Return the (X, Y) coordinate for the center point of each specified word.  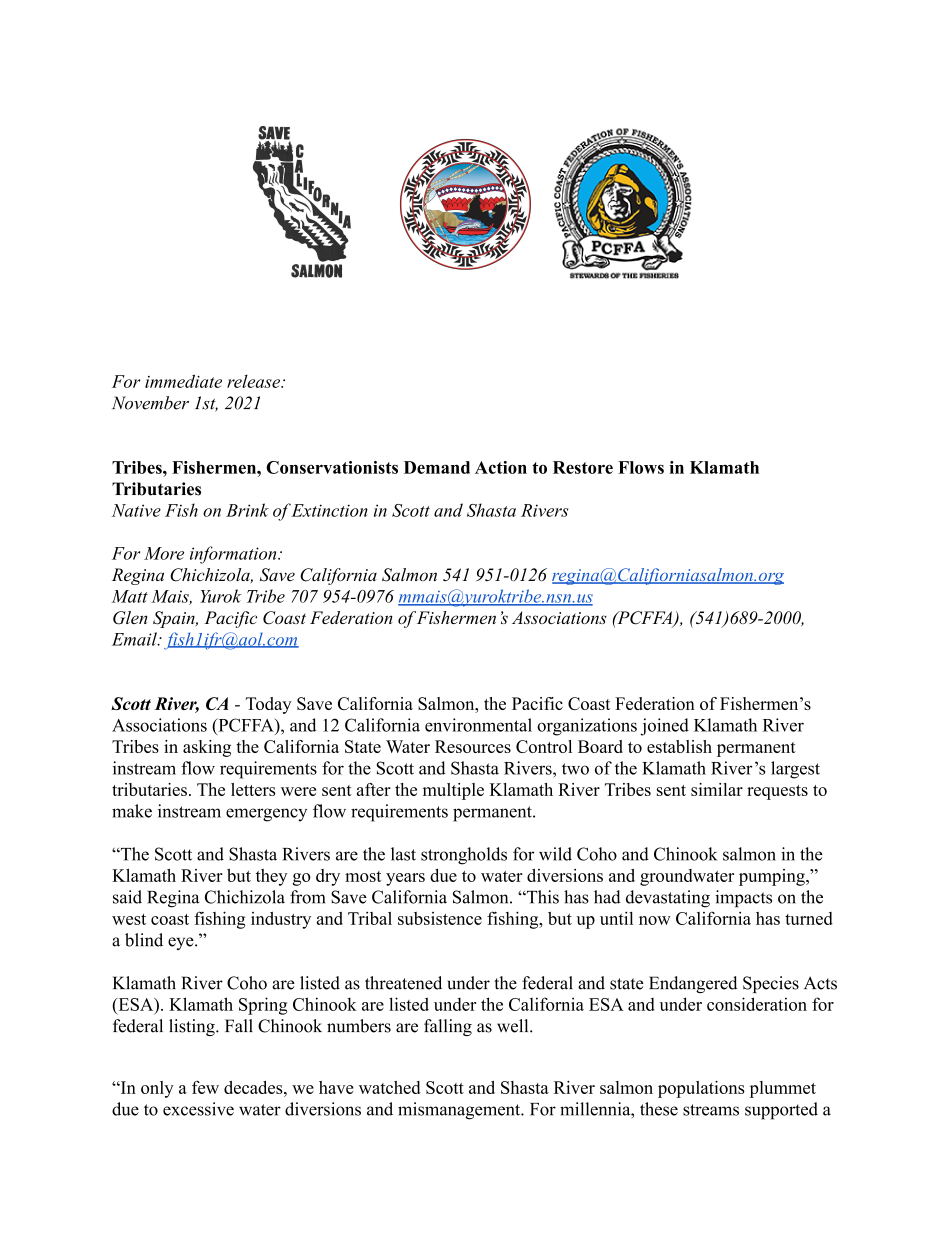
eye (182, 943)
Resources (473, 746)
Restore (583, 467)
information (234, 555)
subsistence (440, 918)
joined (664, 727)
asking (207, 748)
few (205, 1087)
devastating (668, 899)
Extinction (329, 510)
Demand (437, 467)
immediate (183, 381)
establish (679, 746)
